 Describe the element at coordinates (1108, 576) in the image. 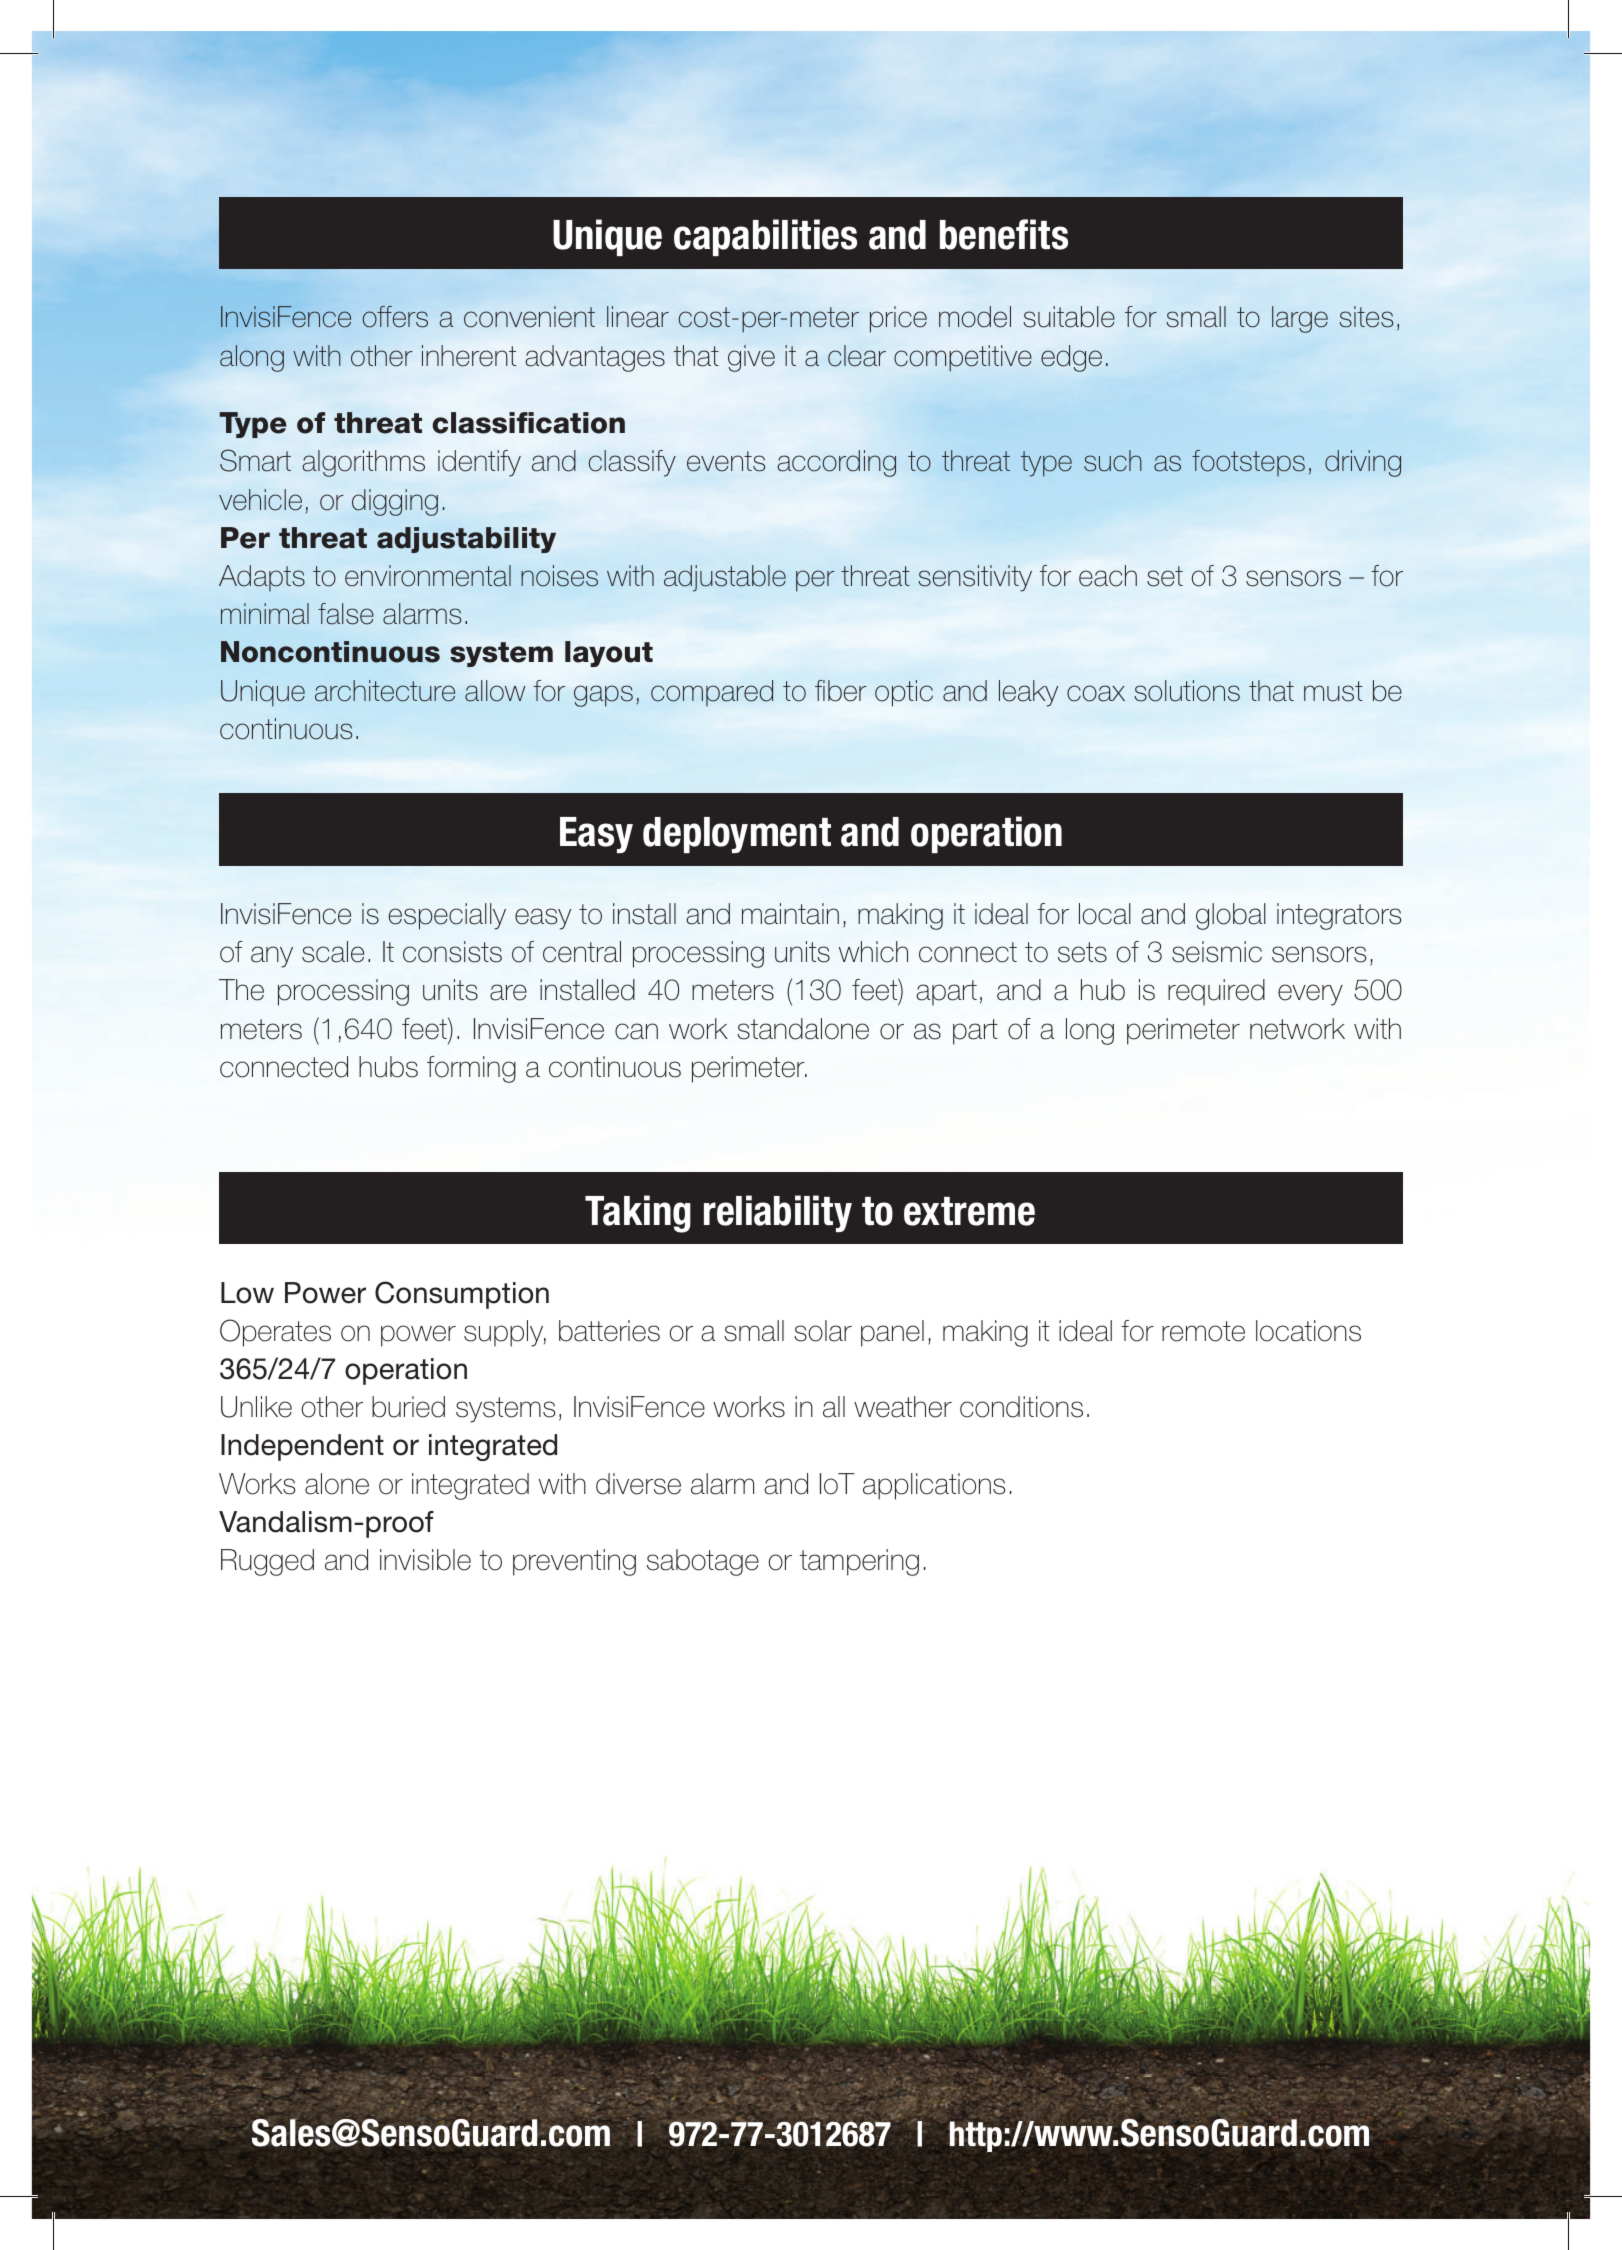

I see `each` at that location.
